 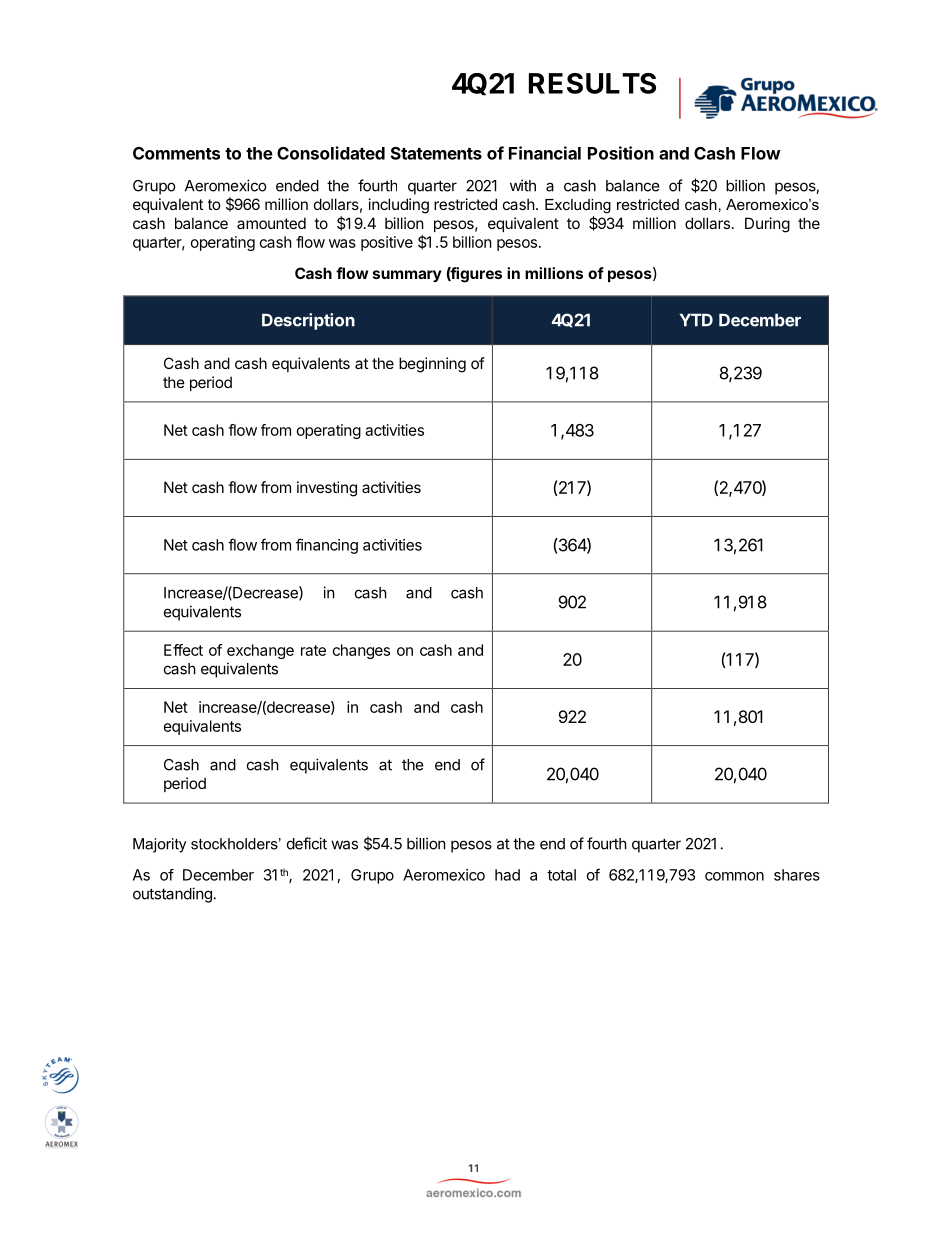 I want to click on YTD, so click(x=696, y=320).
